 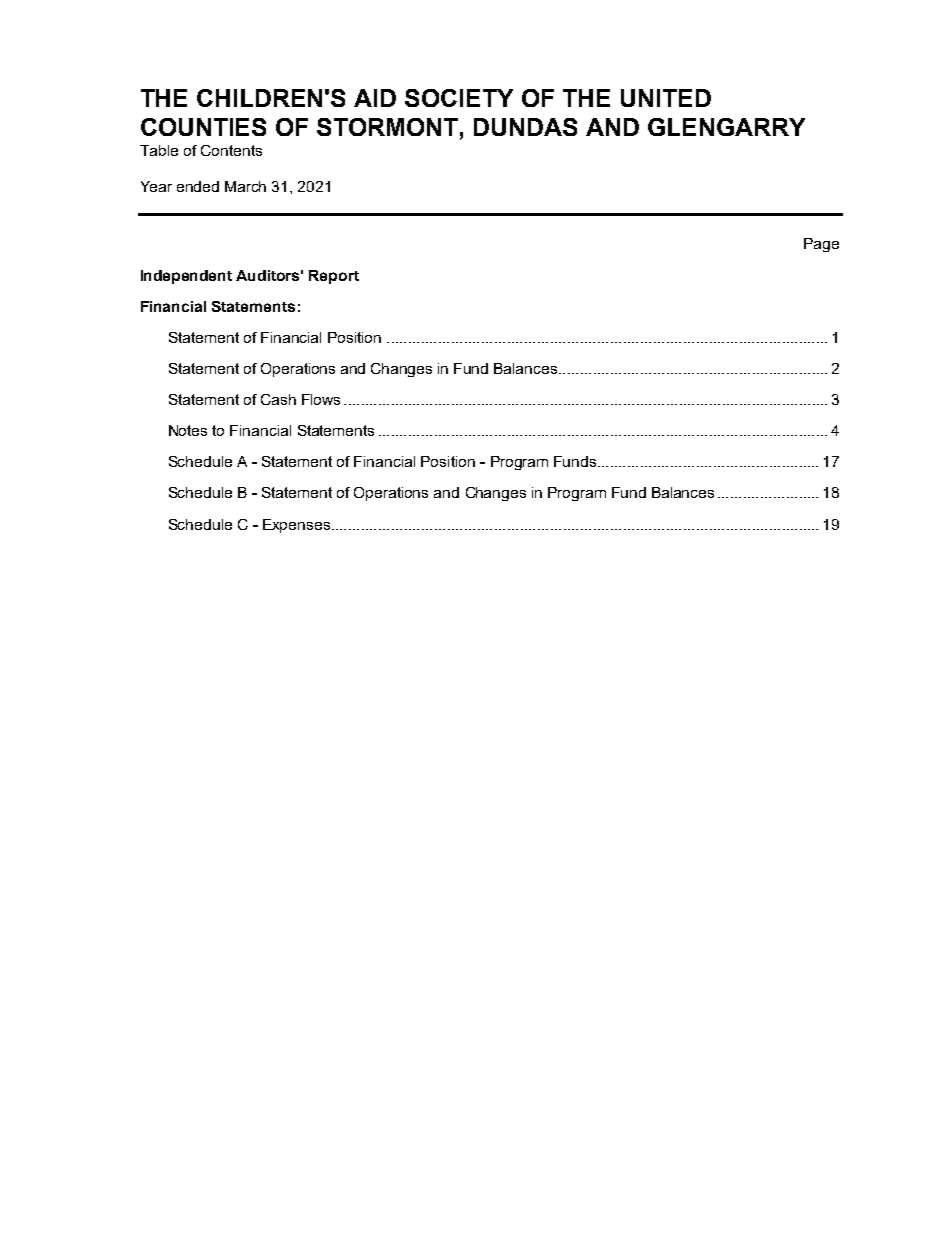 I want to click on Cash, so click(x=278, y=399).
